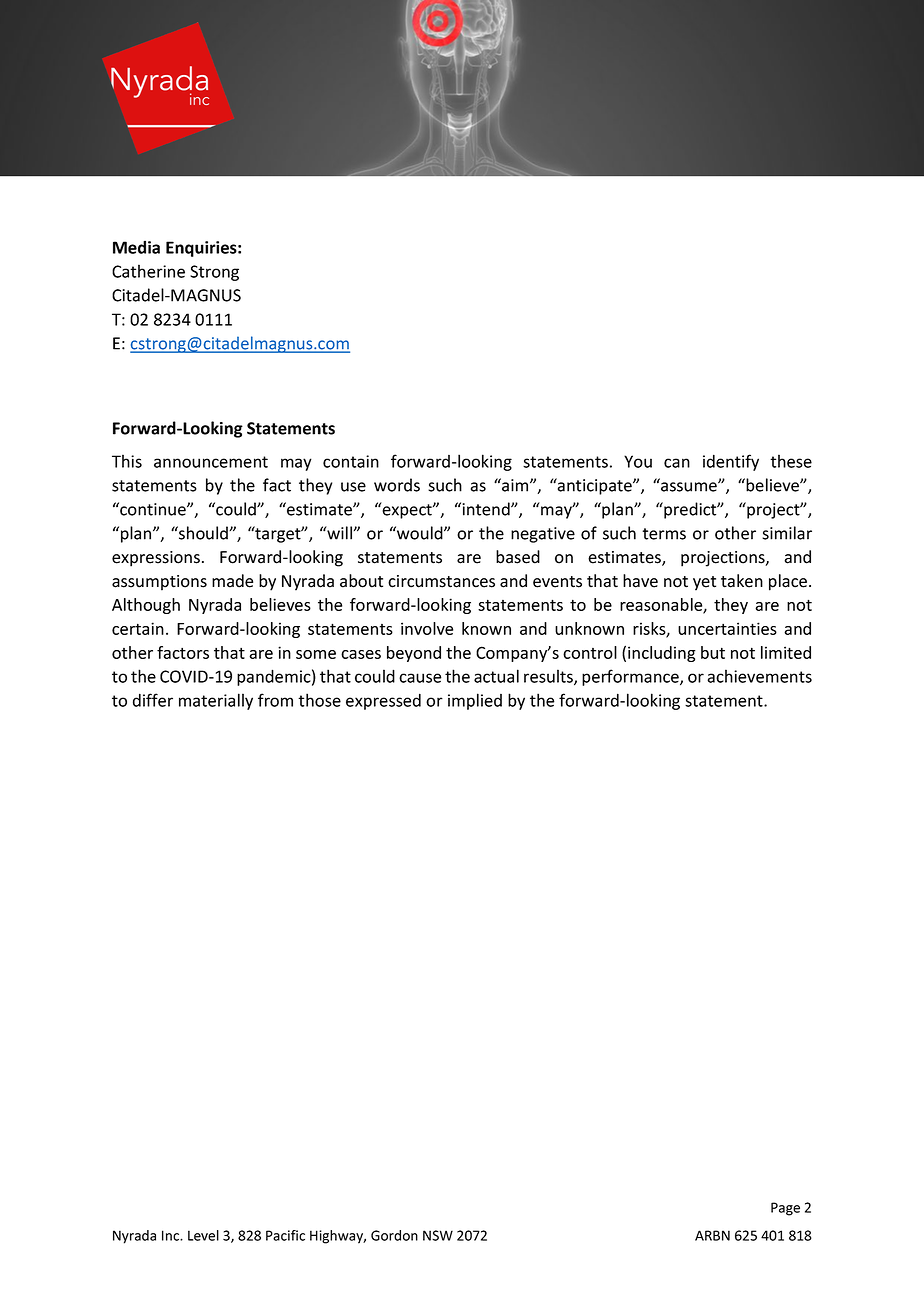 This document has height=1308, width=924. I want to click on achievements, so click(759, 676).
